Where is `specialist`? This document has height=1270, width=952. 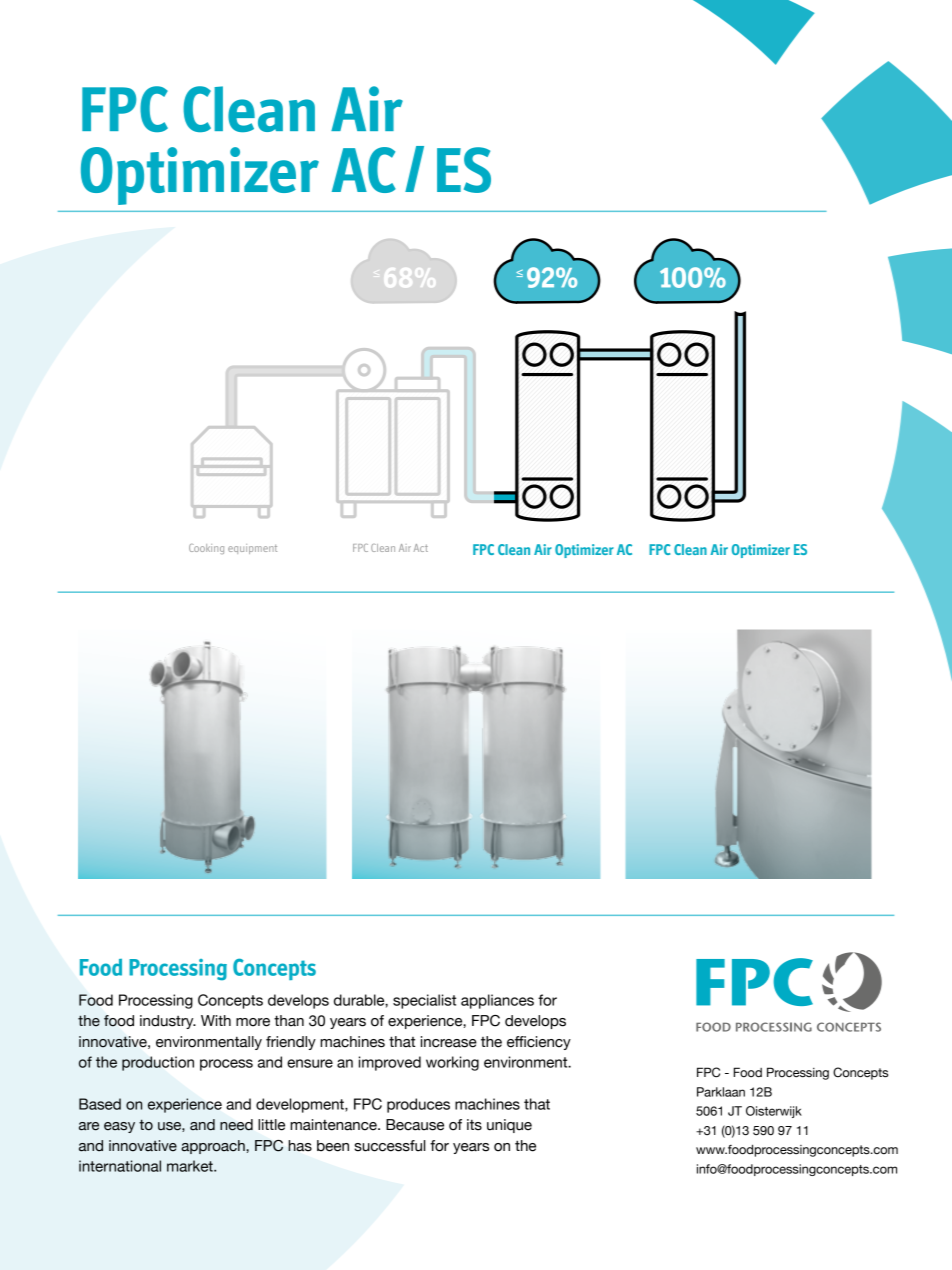 specialist is located at coordinates (424, 1001).
